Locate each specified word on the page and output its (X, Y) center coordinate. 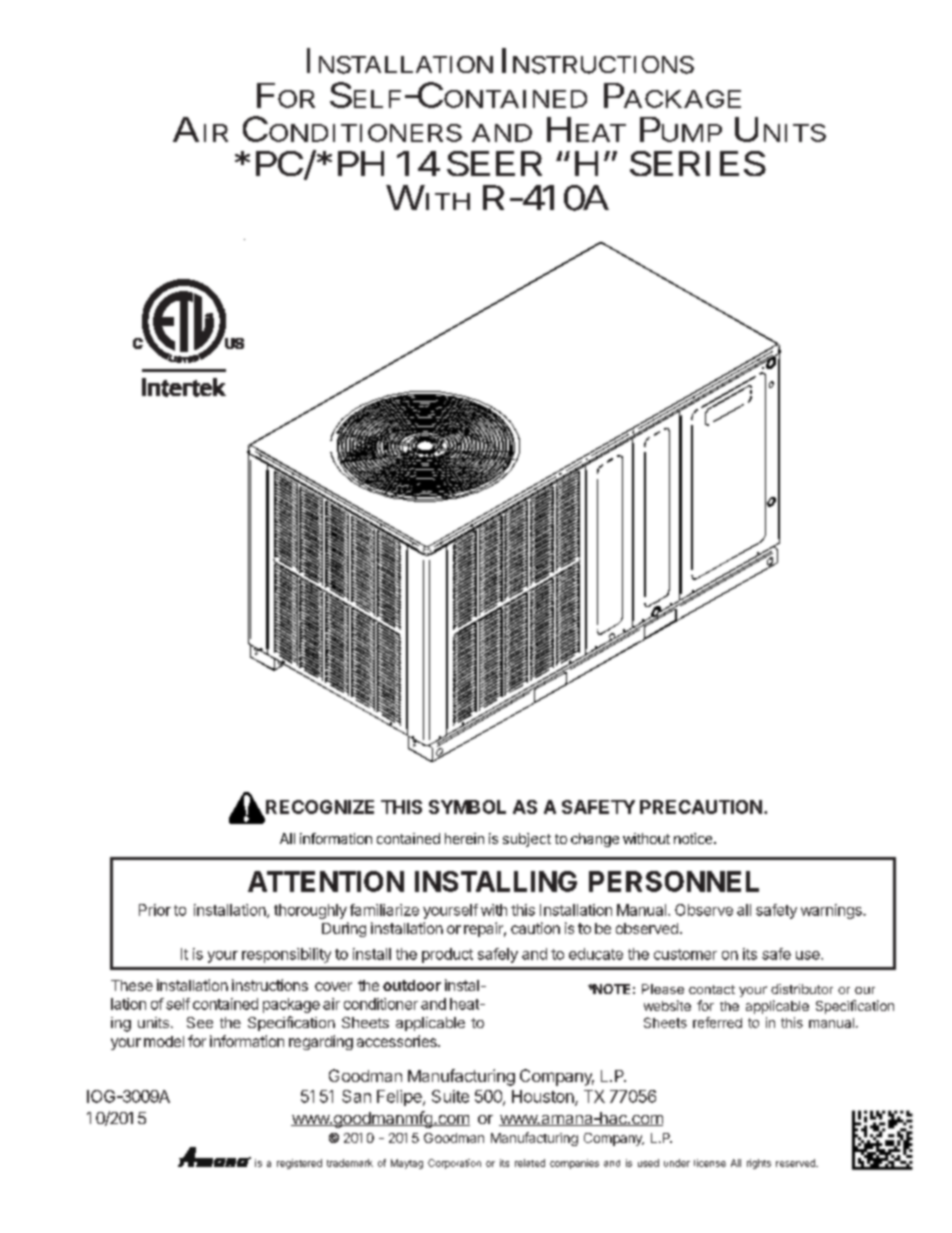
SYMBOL (467, 807)
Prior (155, 910)
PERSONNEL (674, 881)
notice (693, 838)
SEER (494, 163)
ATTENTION (326, 881)
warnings (832, 911)
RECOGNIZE (320, 807)
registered (299, 1164)
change (595, 840)
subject (527, 840)
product (447, 955)
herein (464, 838)
